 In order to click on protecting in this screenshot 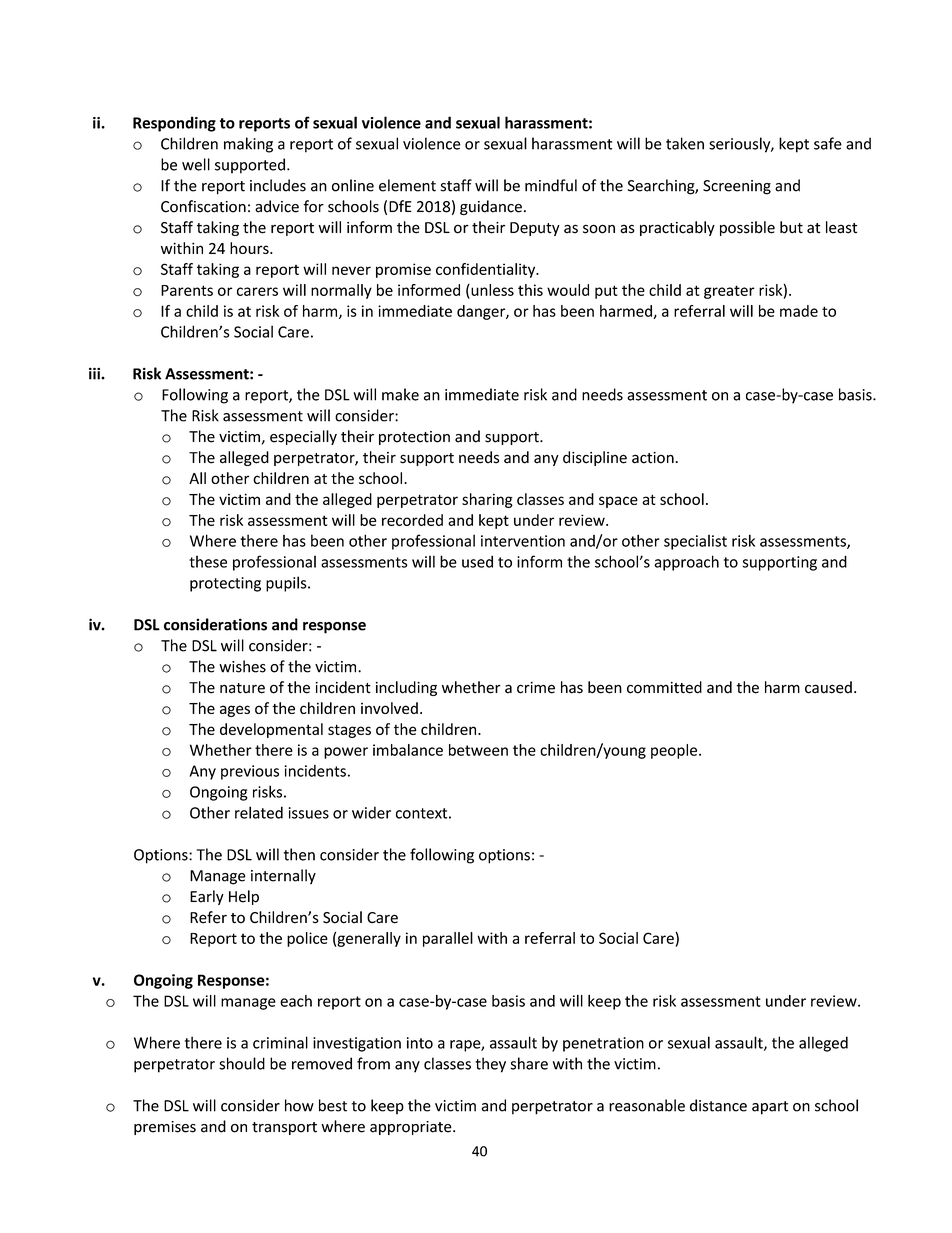, I will do `click(225, 584)`.
